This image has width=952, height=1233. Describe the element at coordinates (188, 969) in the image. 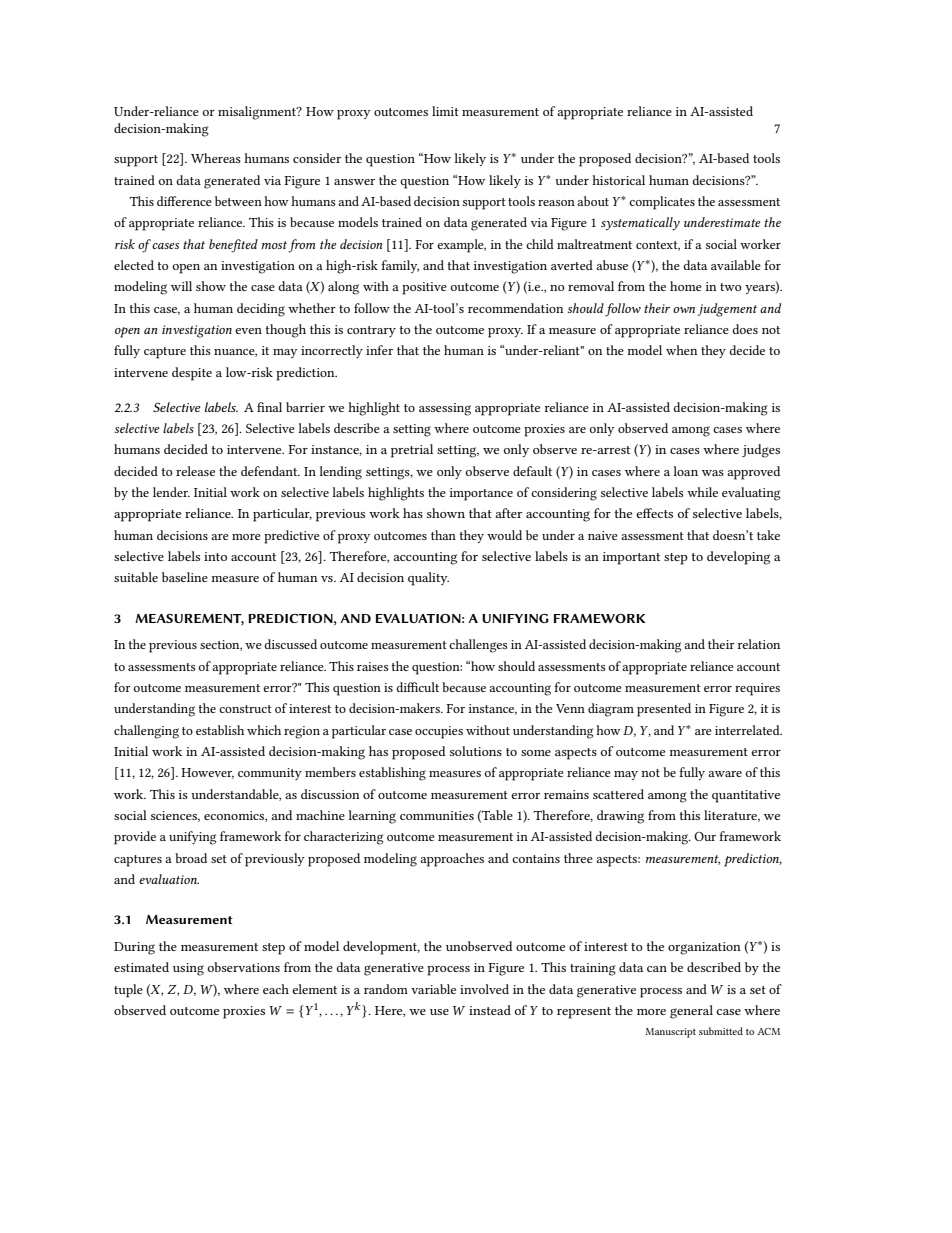

I see `using` at that location.
